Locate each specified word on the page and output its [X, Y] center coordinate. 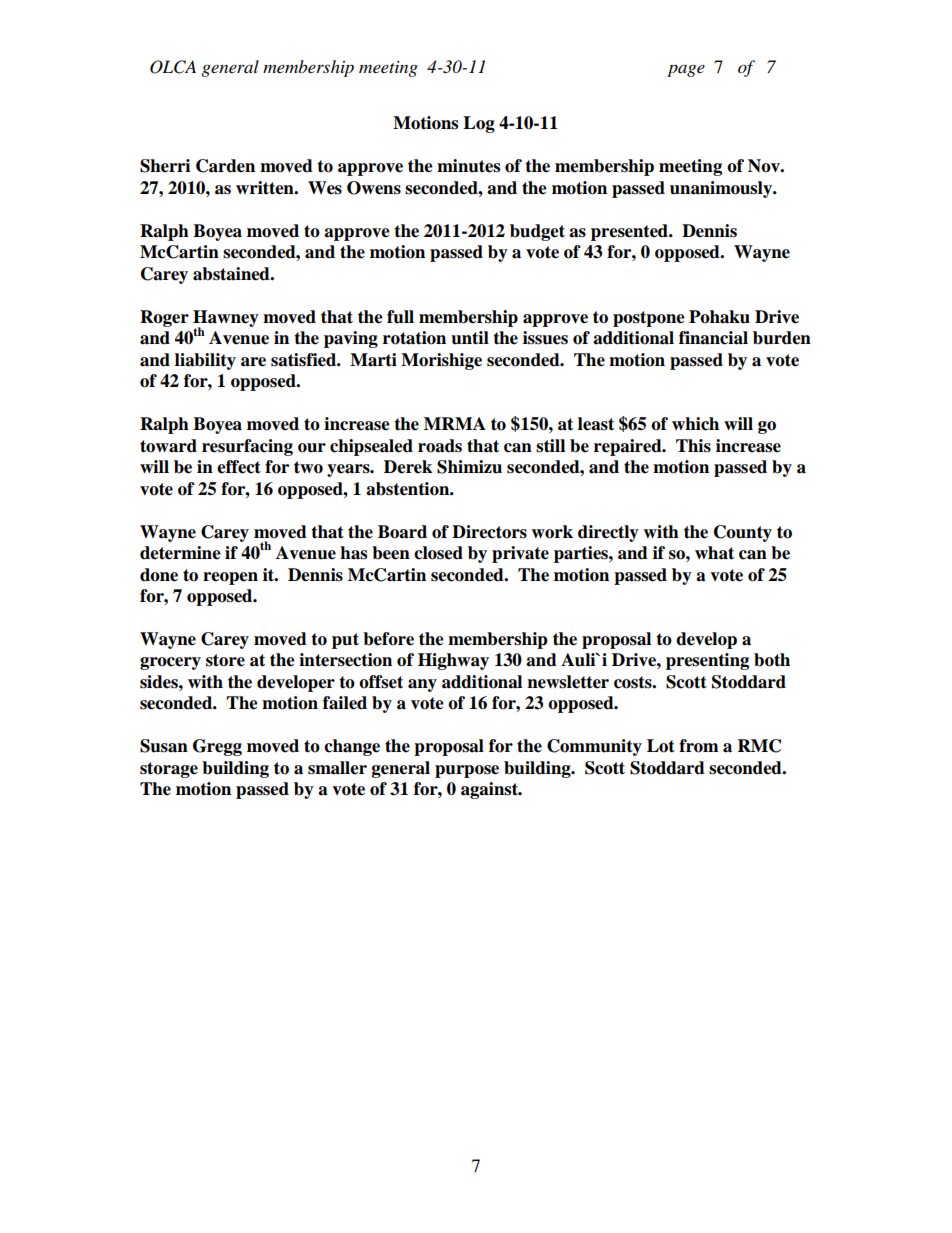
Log [479, 124]
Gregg [217, 747]
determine [180, 553]
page [686, 70]
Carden [225, 166]
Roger [164, 318]
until [470, 338]
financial [713, 338]
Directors [489, 532]
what [714, 553]
